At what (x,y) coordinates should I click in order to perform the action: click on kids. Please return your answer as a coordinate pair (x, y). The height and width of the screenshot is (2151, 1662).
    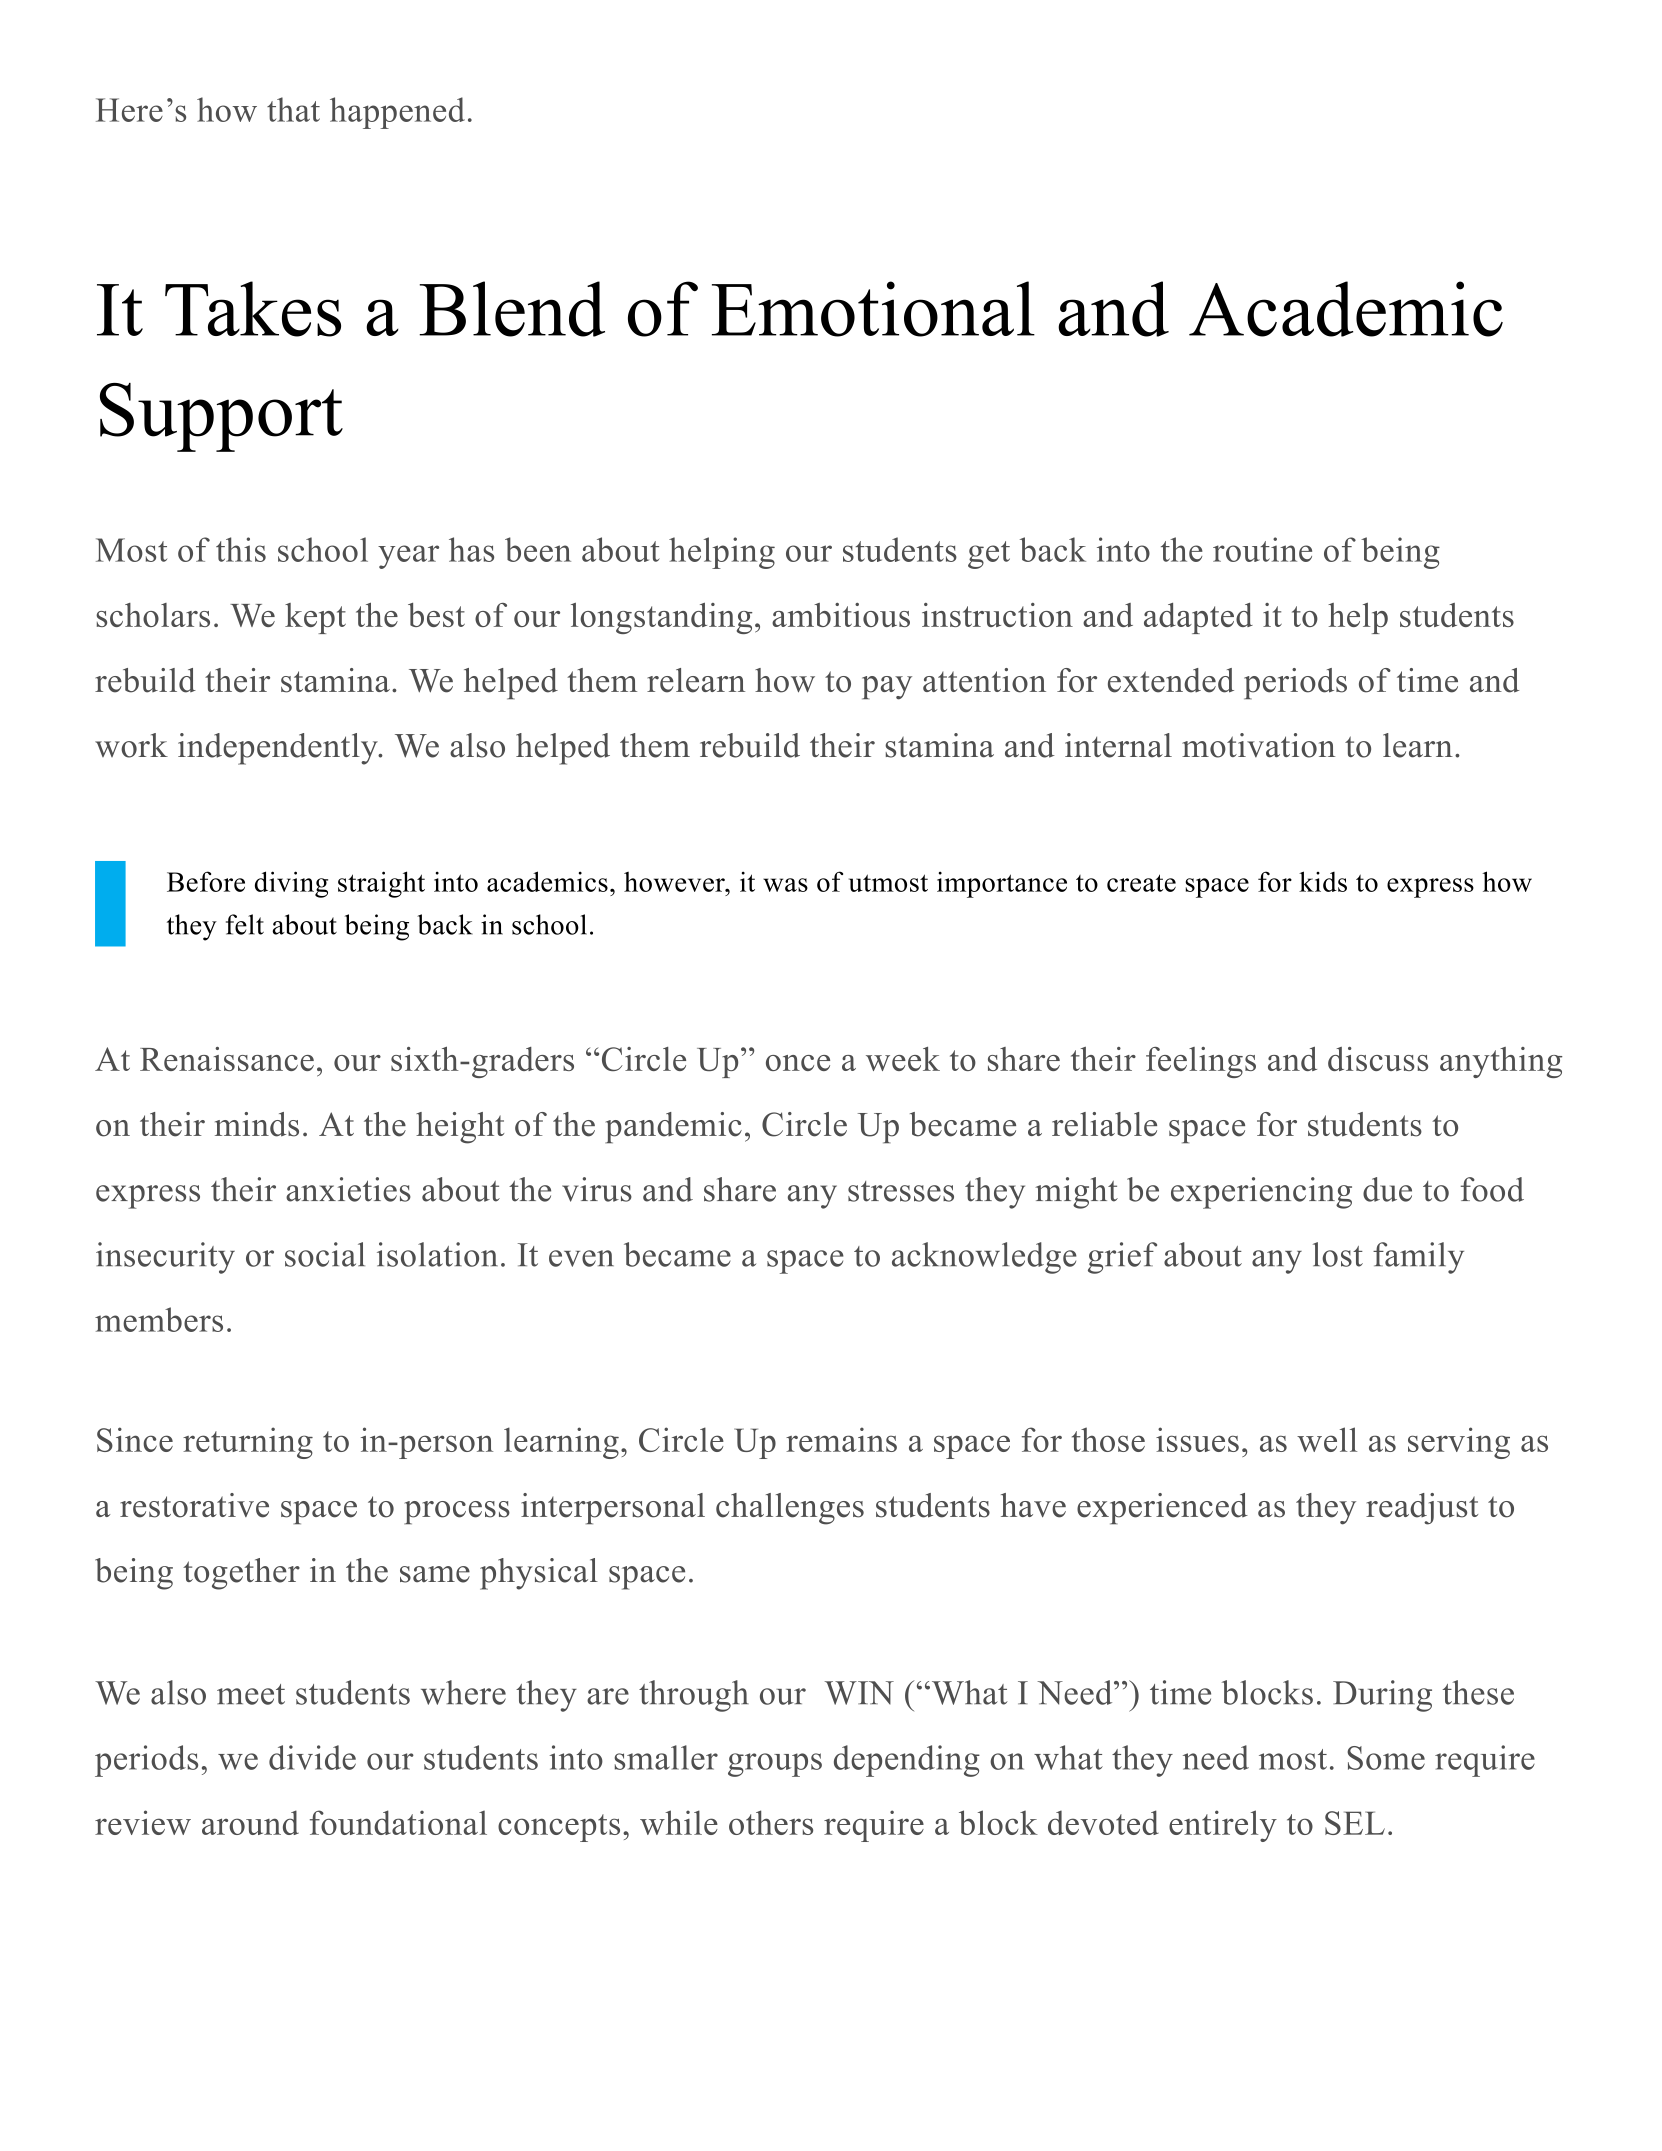
    Looking at the image, I should click on (1323, 881).
